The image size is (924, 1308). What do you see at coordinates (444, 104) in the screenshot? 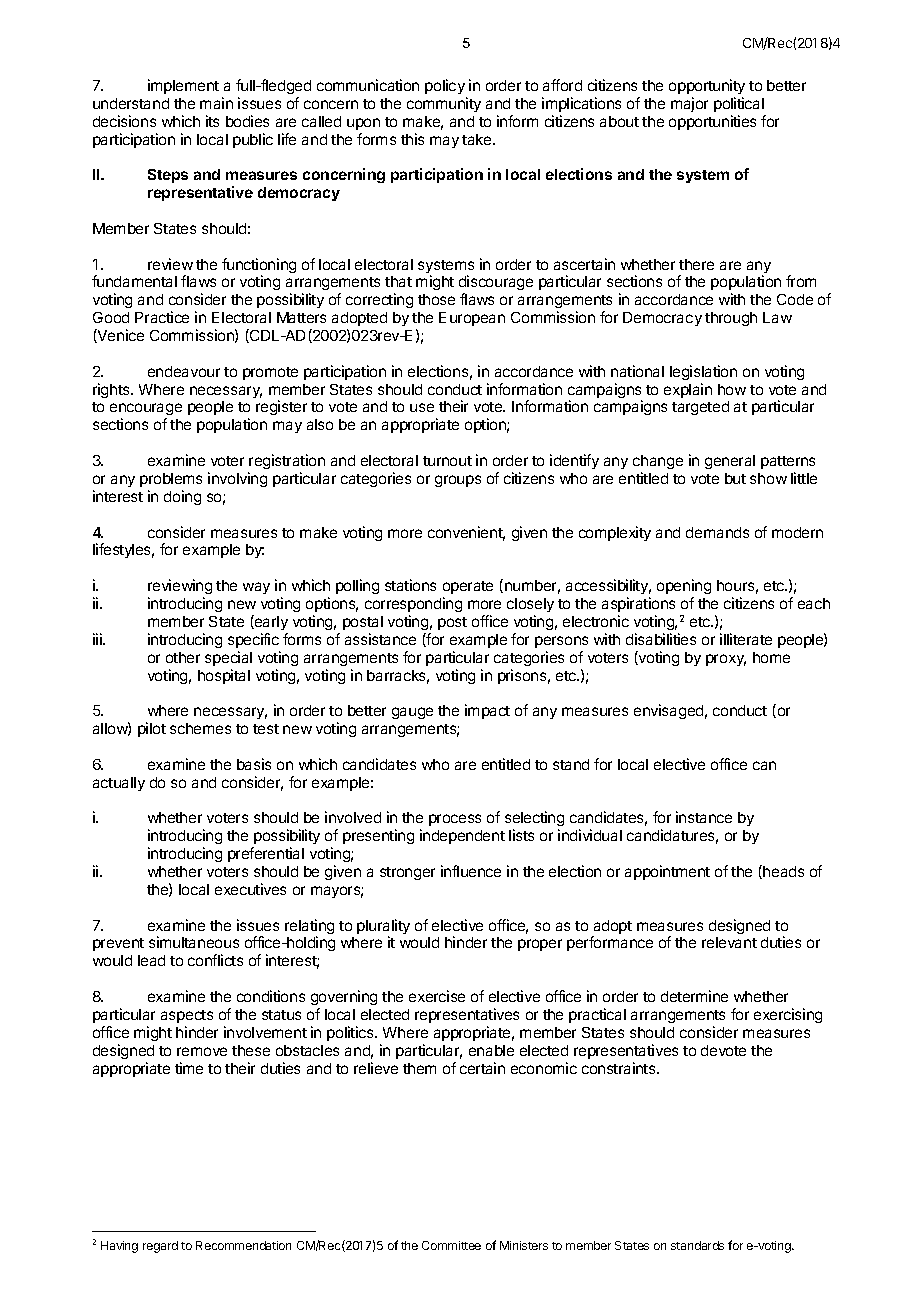
I see `community` at bounding box center [444, 104].
